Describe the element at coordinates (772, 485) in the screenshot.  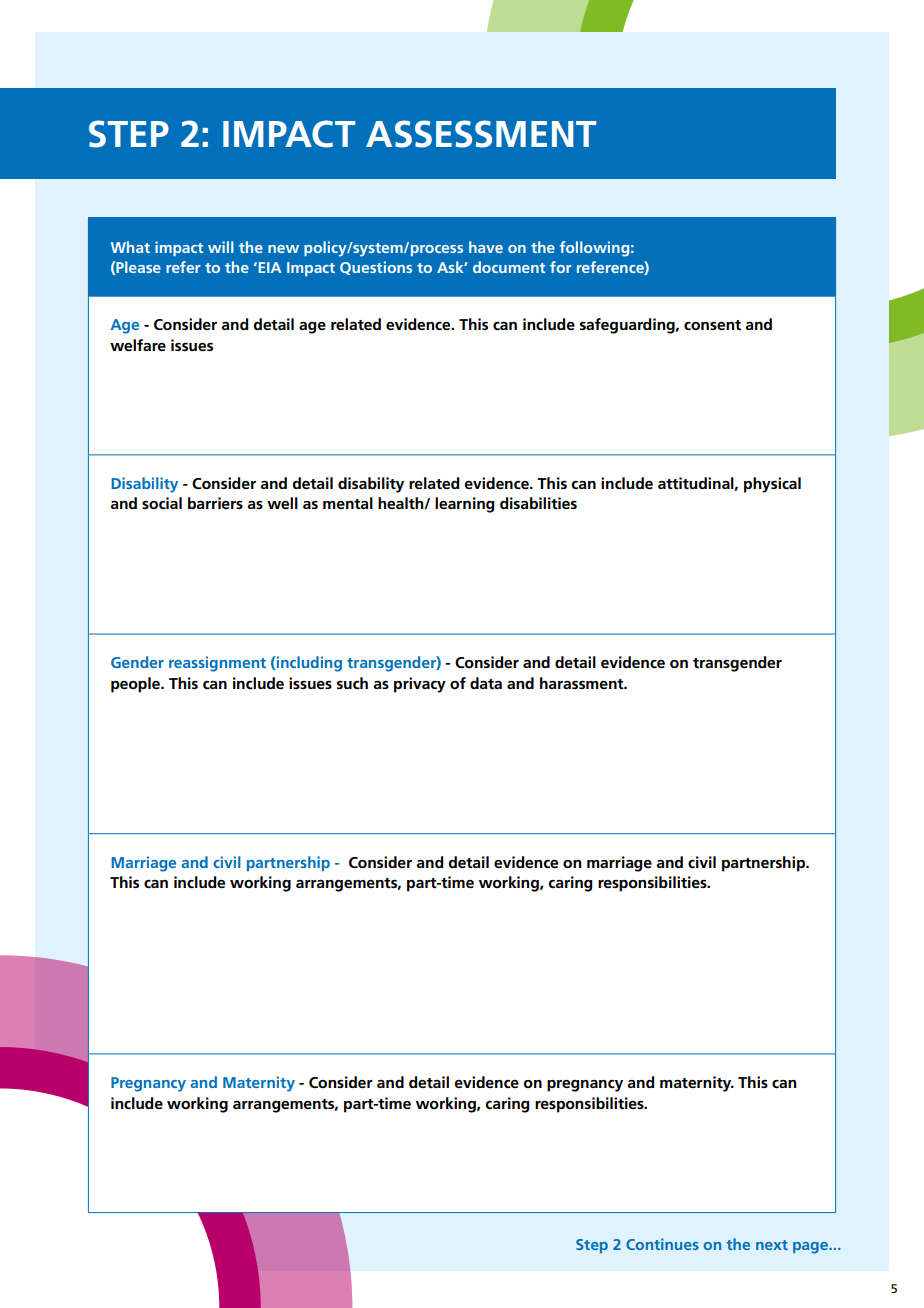
I see `physical` at that location.
